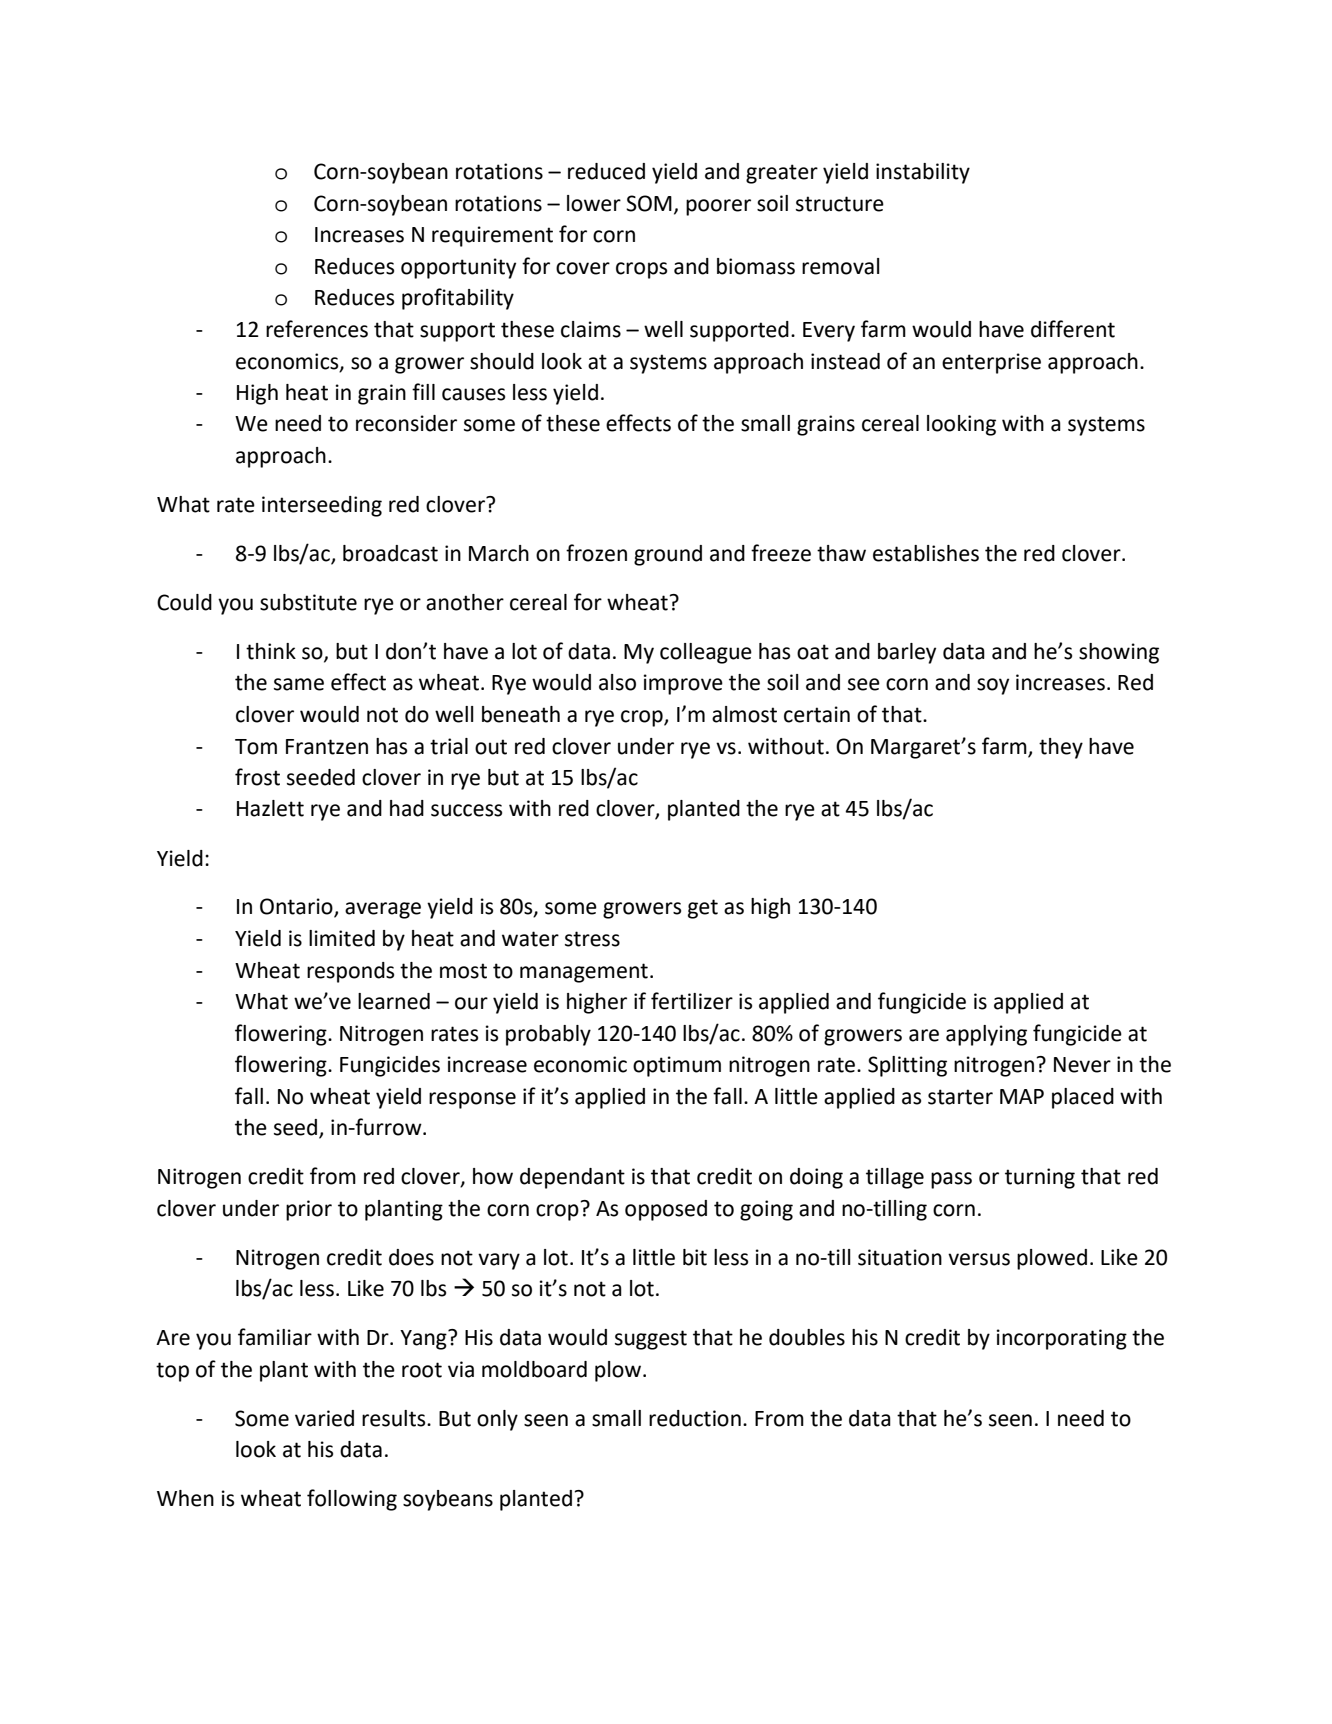  Describe the element at coordinates (1062, 1339) in the screenshot. I see `incorporating` at that location.
